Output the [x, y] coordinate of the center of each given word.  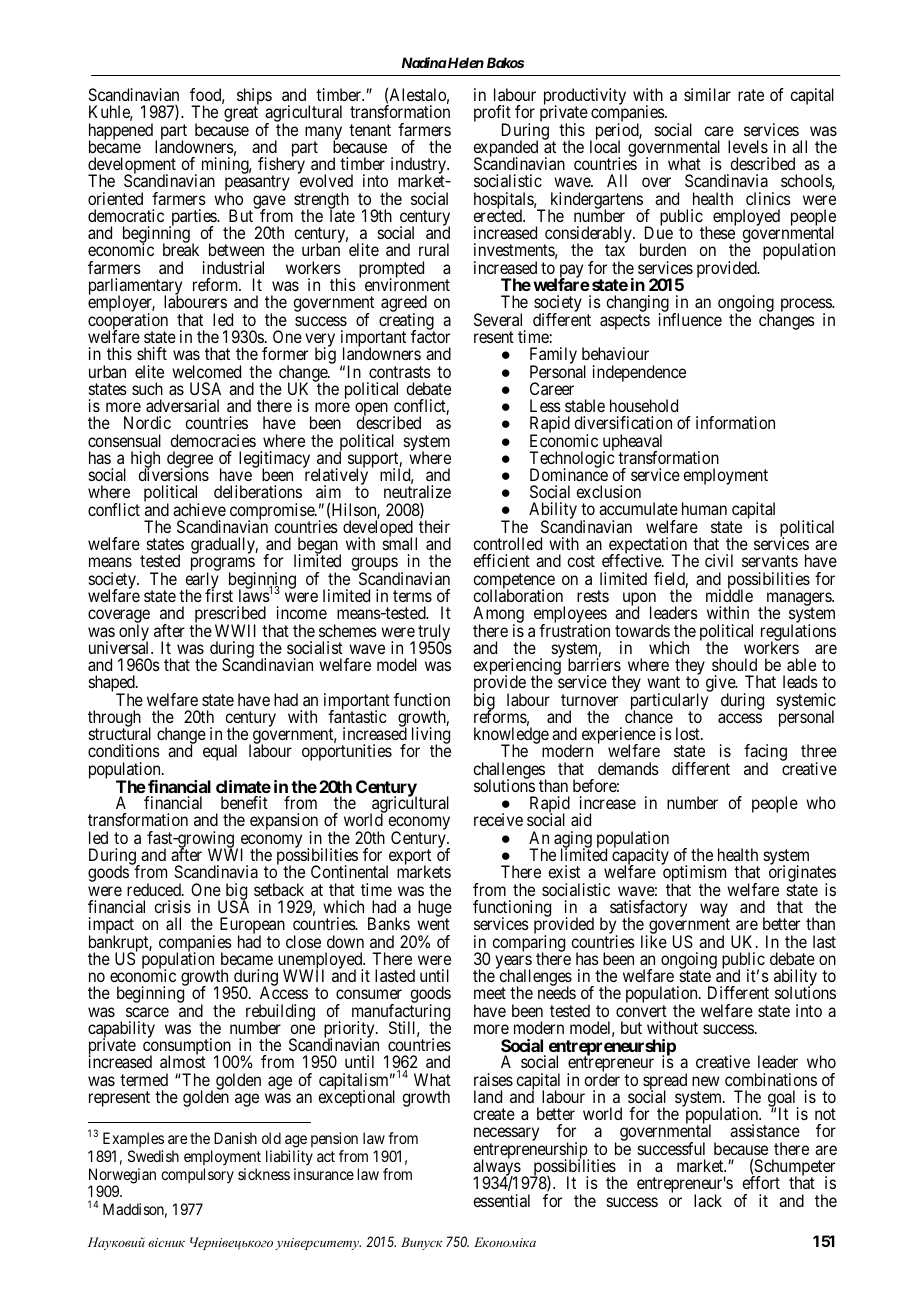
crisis [172, 906]
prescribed [230, 616]
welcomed [206, 371]
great [241, 114]
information [735, 422]
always [497, 1168]
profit [492, 115]
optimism [694, 875]
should [734, 664]
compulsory [197, 1175]
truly [434, 633]
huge [435, 910]
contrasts [400, 372]
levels [748, 146]
